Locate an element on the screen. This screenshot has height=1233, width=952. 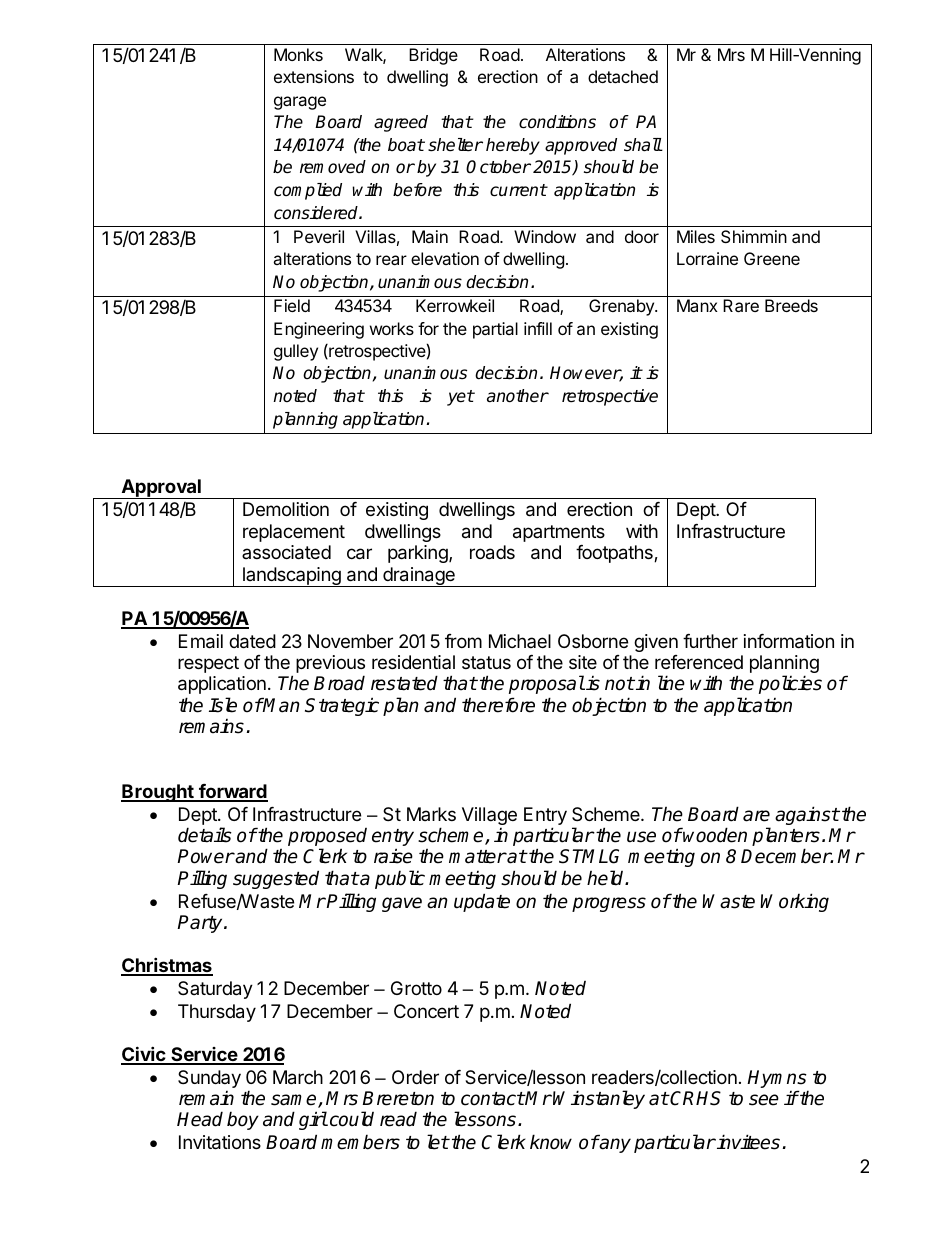
contact is located at coordinates (493, 1099).
